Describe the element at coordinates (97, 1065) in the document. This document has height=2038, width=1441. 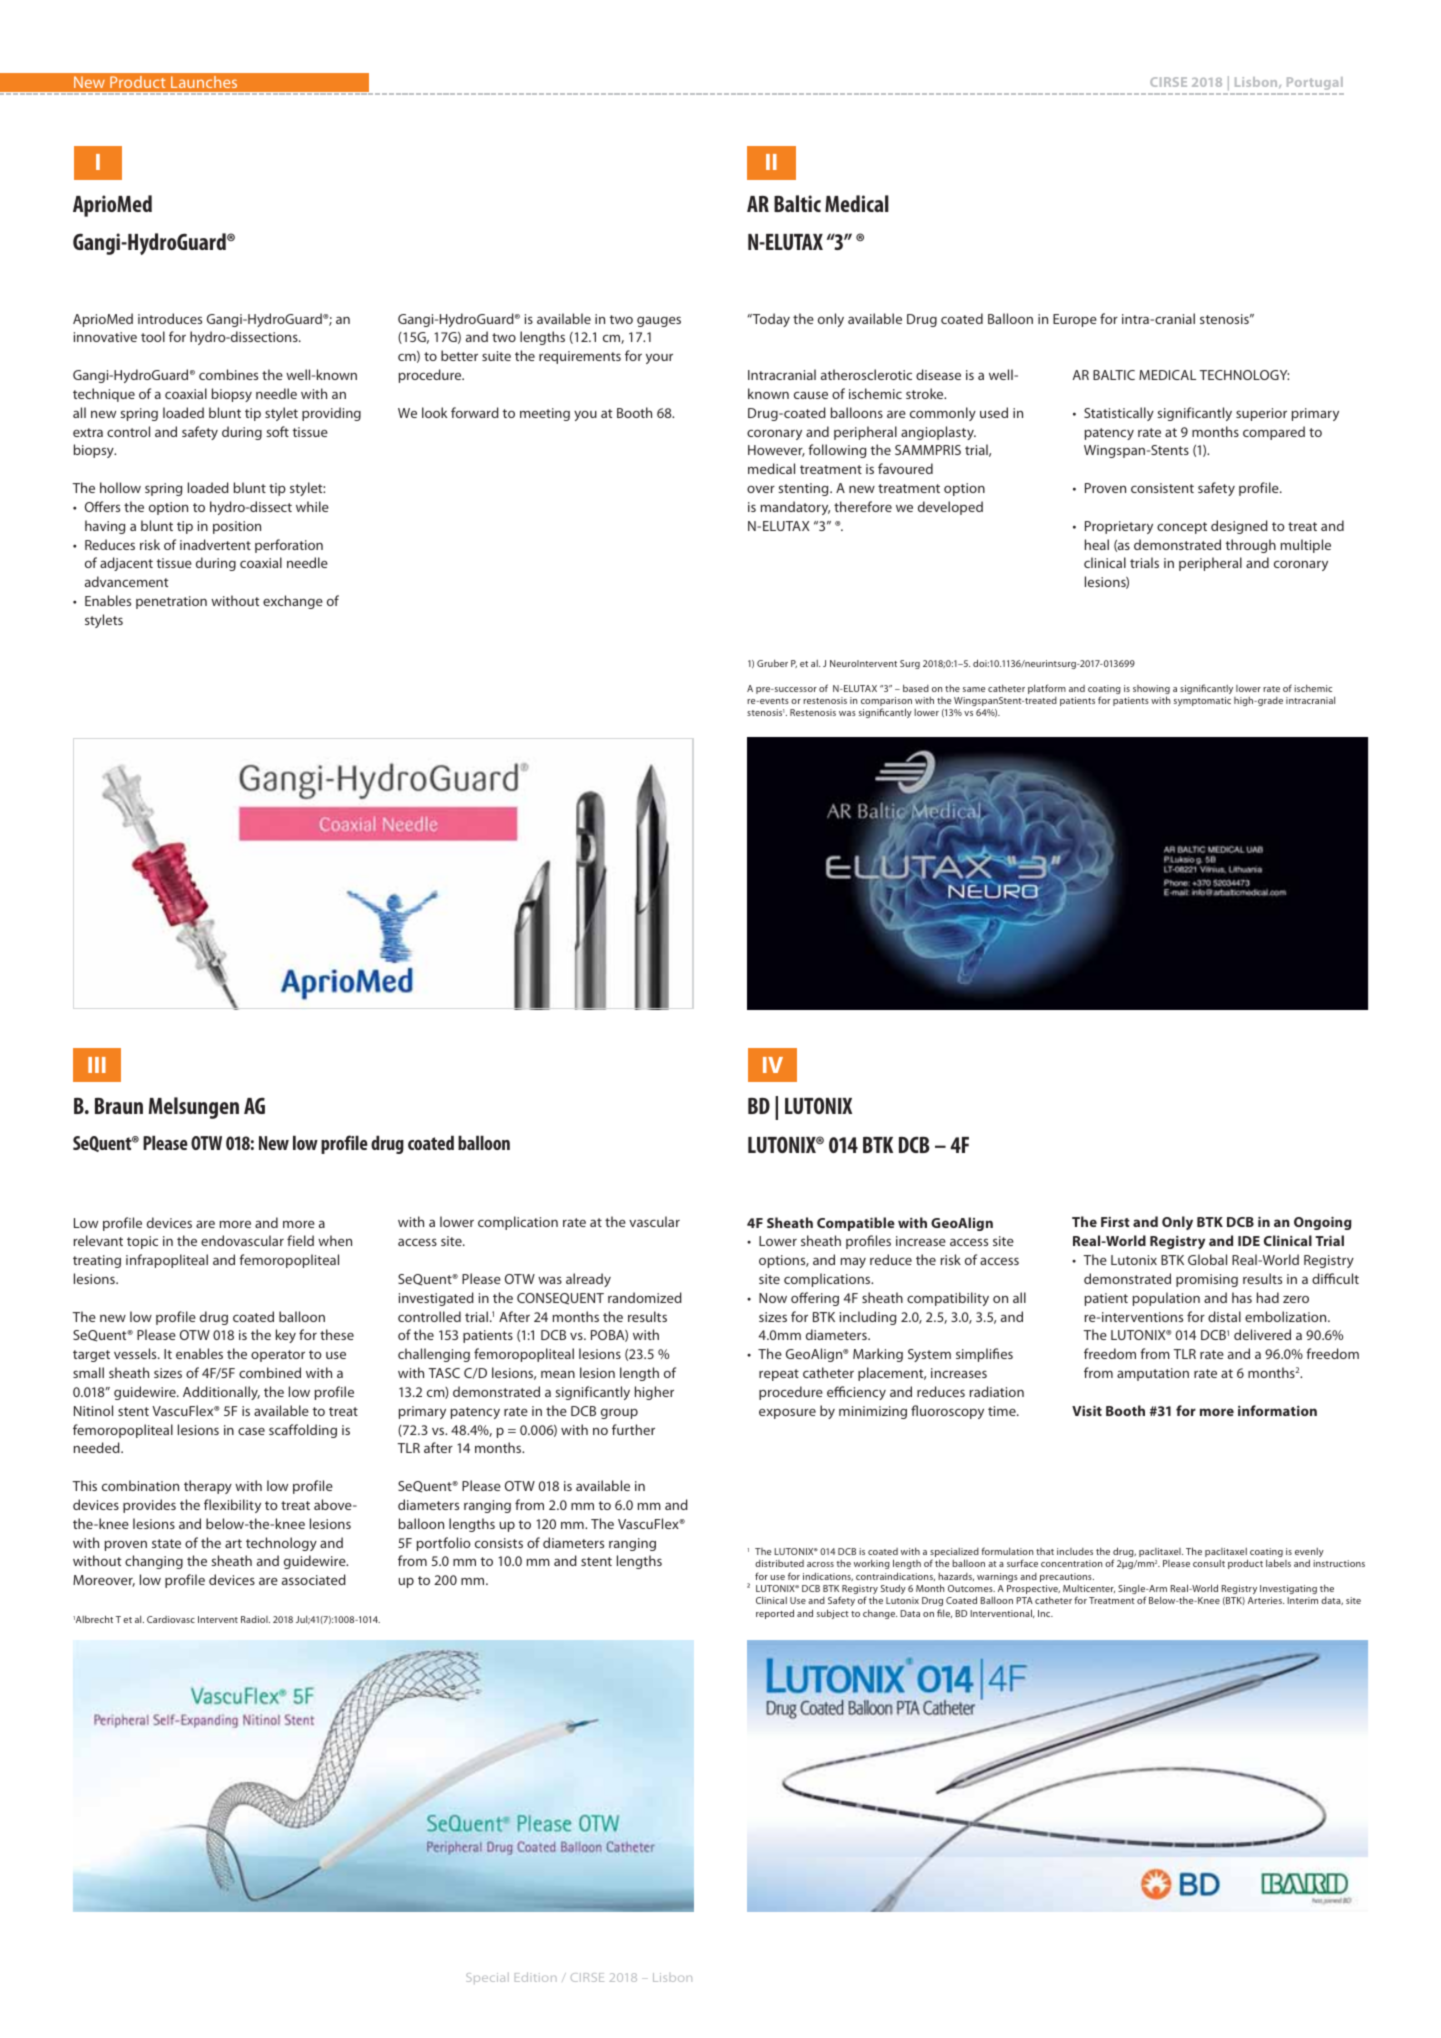
I see `III` at that location.
